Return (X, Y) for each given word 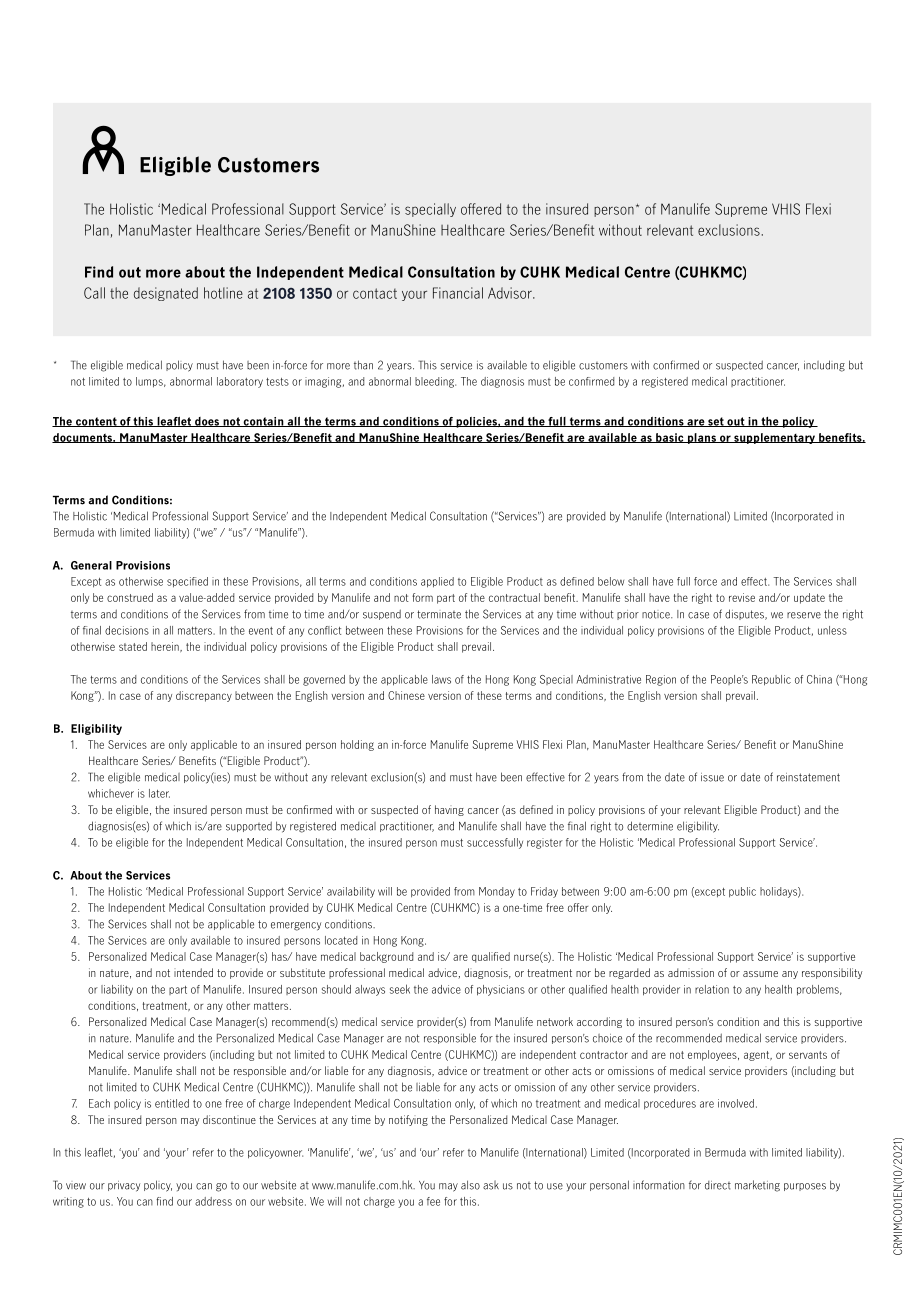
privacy (124, 1186)
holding (357, 745)
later (159, 793)
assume (760, 974)
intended (193, 972)
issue (712, 777)
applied (437, 582)
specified (187, 582)
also (470, 1185)
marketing (757, 1186)
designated (166, 294)
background (386, 957)
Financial (458, 293)
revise (742, 597)
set (716, 422)
